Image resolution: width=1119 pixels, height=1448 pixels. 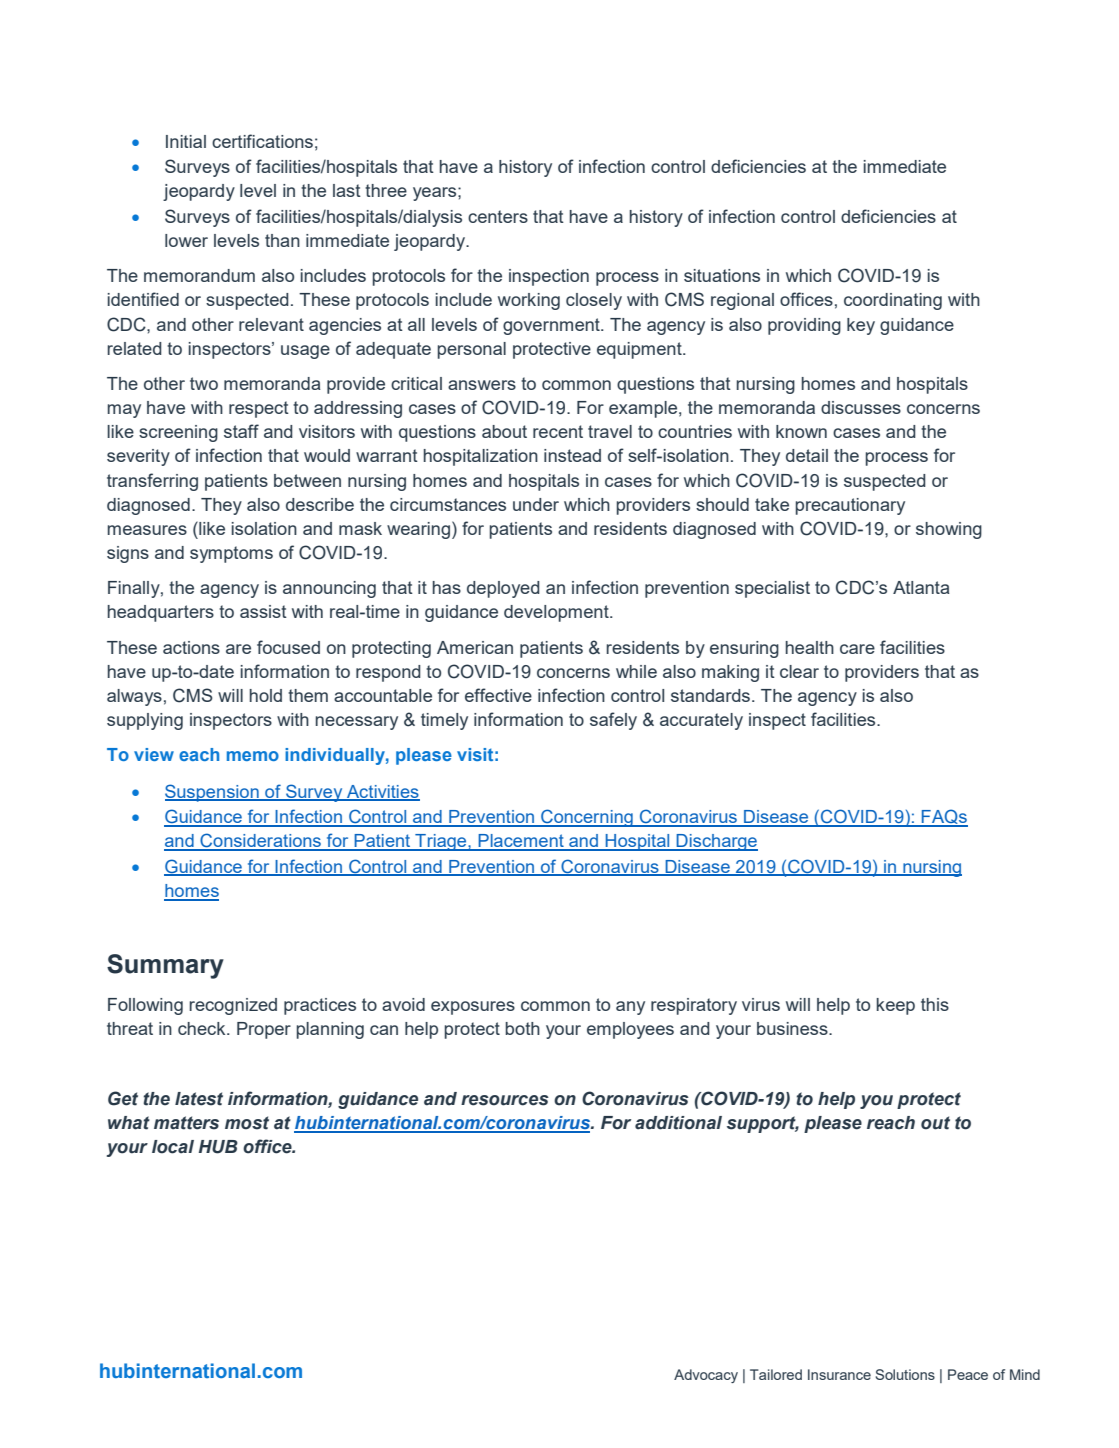 What do you see at coordinates (857, 649) in the screenshot?
I see `care` at bounding box center [857, 649].
